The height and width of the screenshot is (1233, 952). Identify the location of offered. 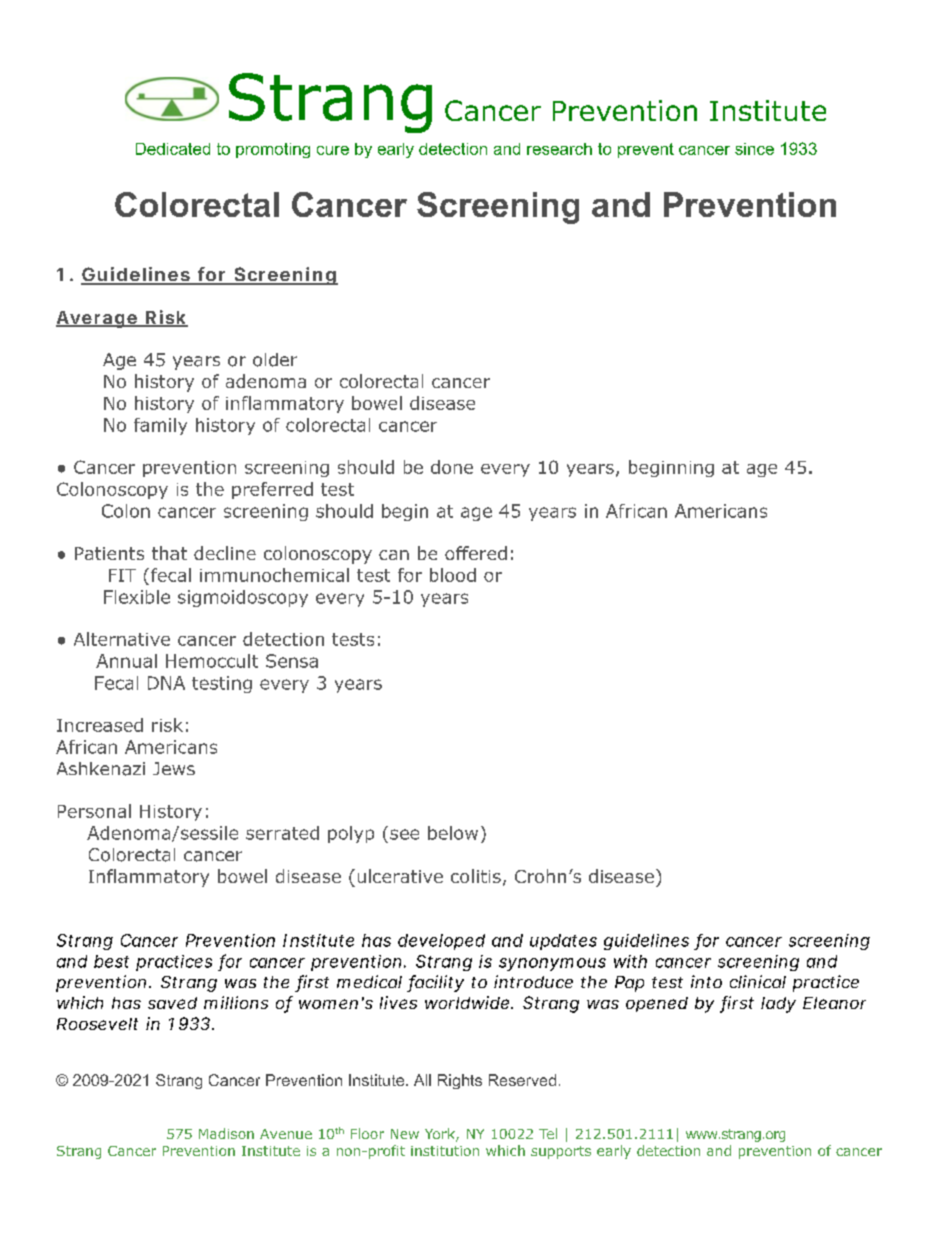
(476, 553).
